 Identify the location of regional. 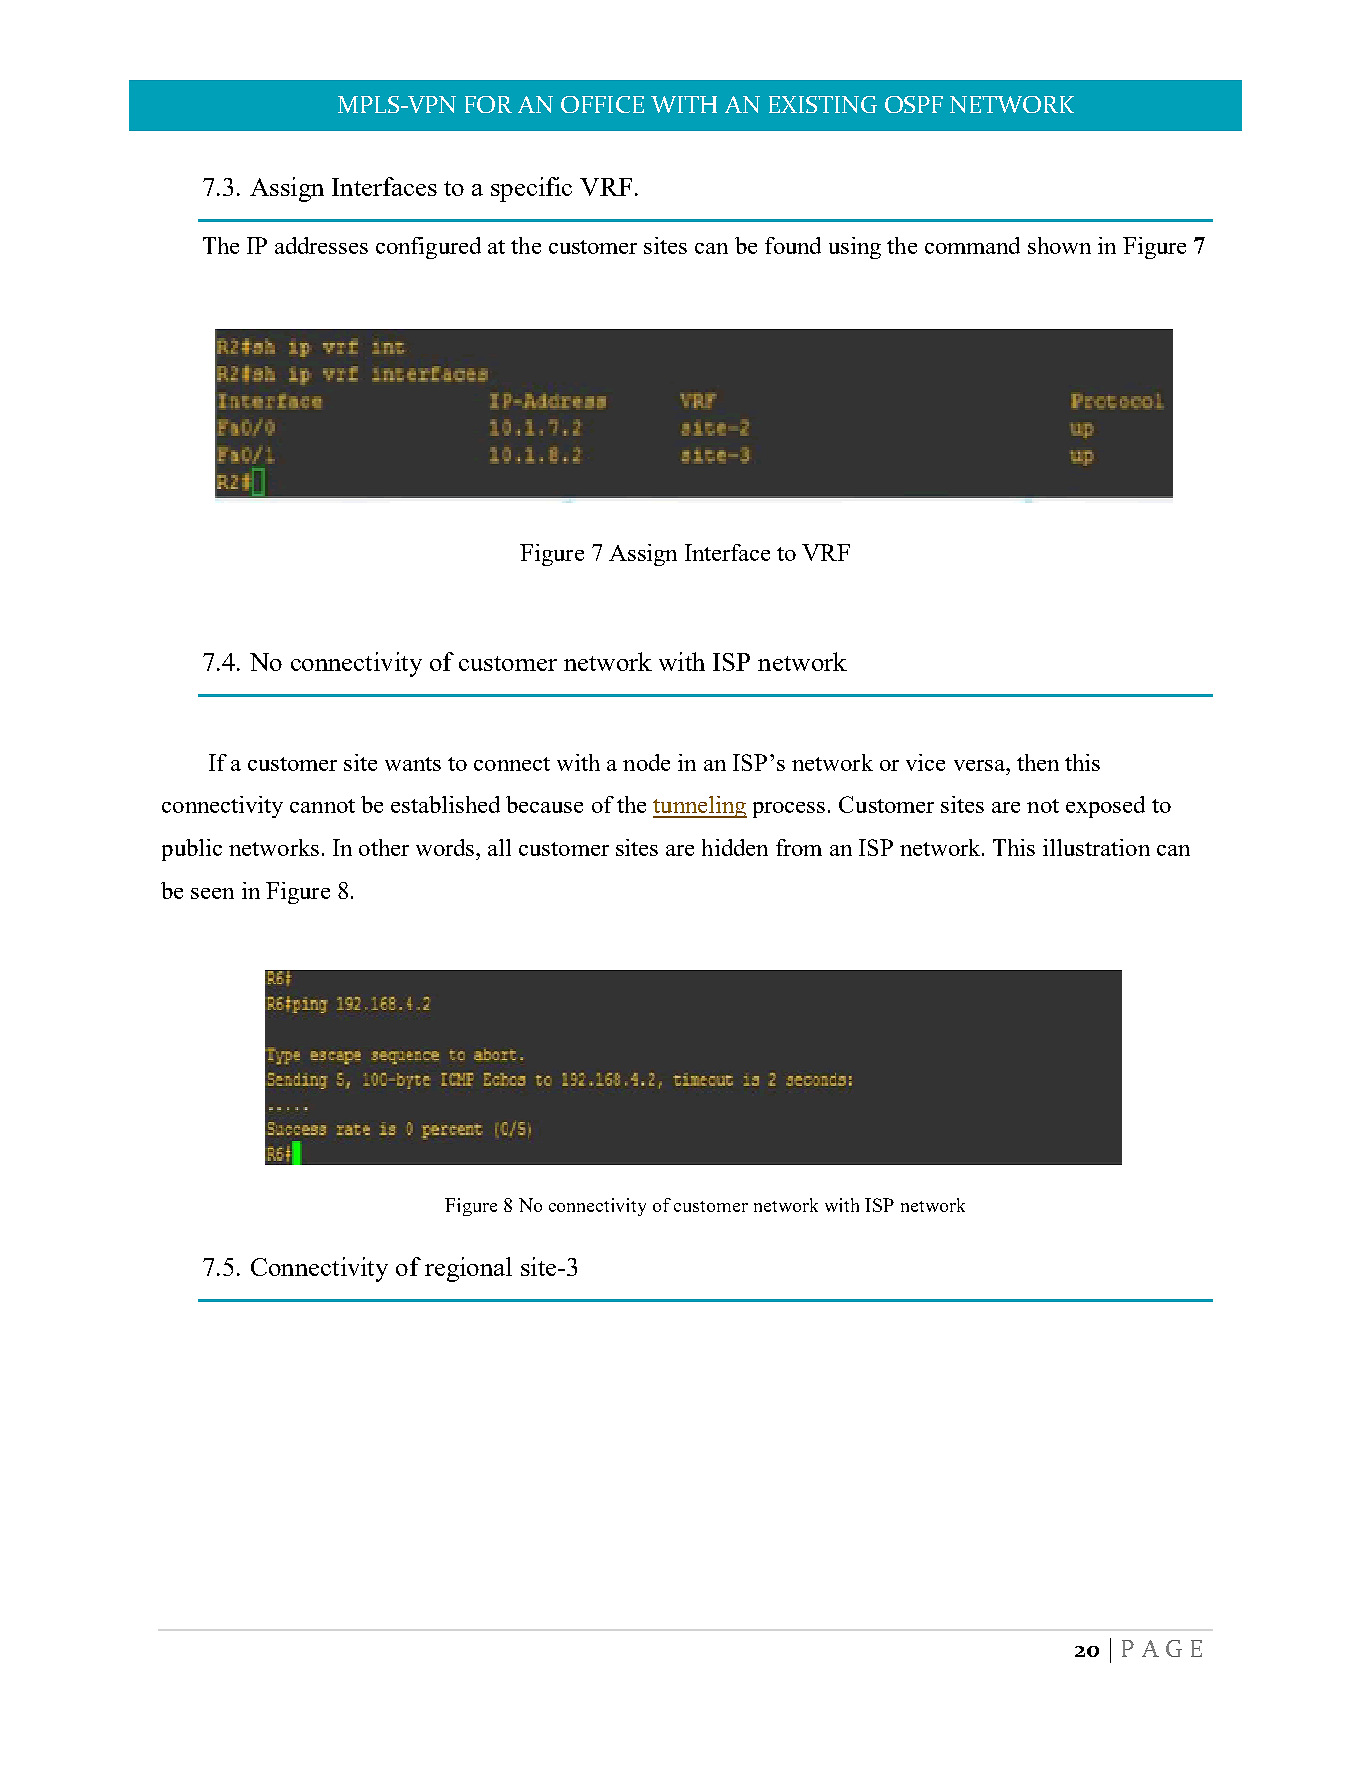
(468, 1269).
